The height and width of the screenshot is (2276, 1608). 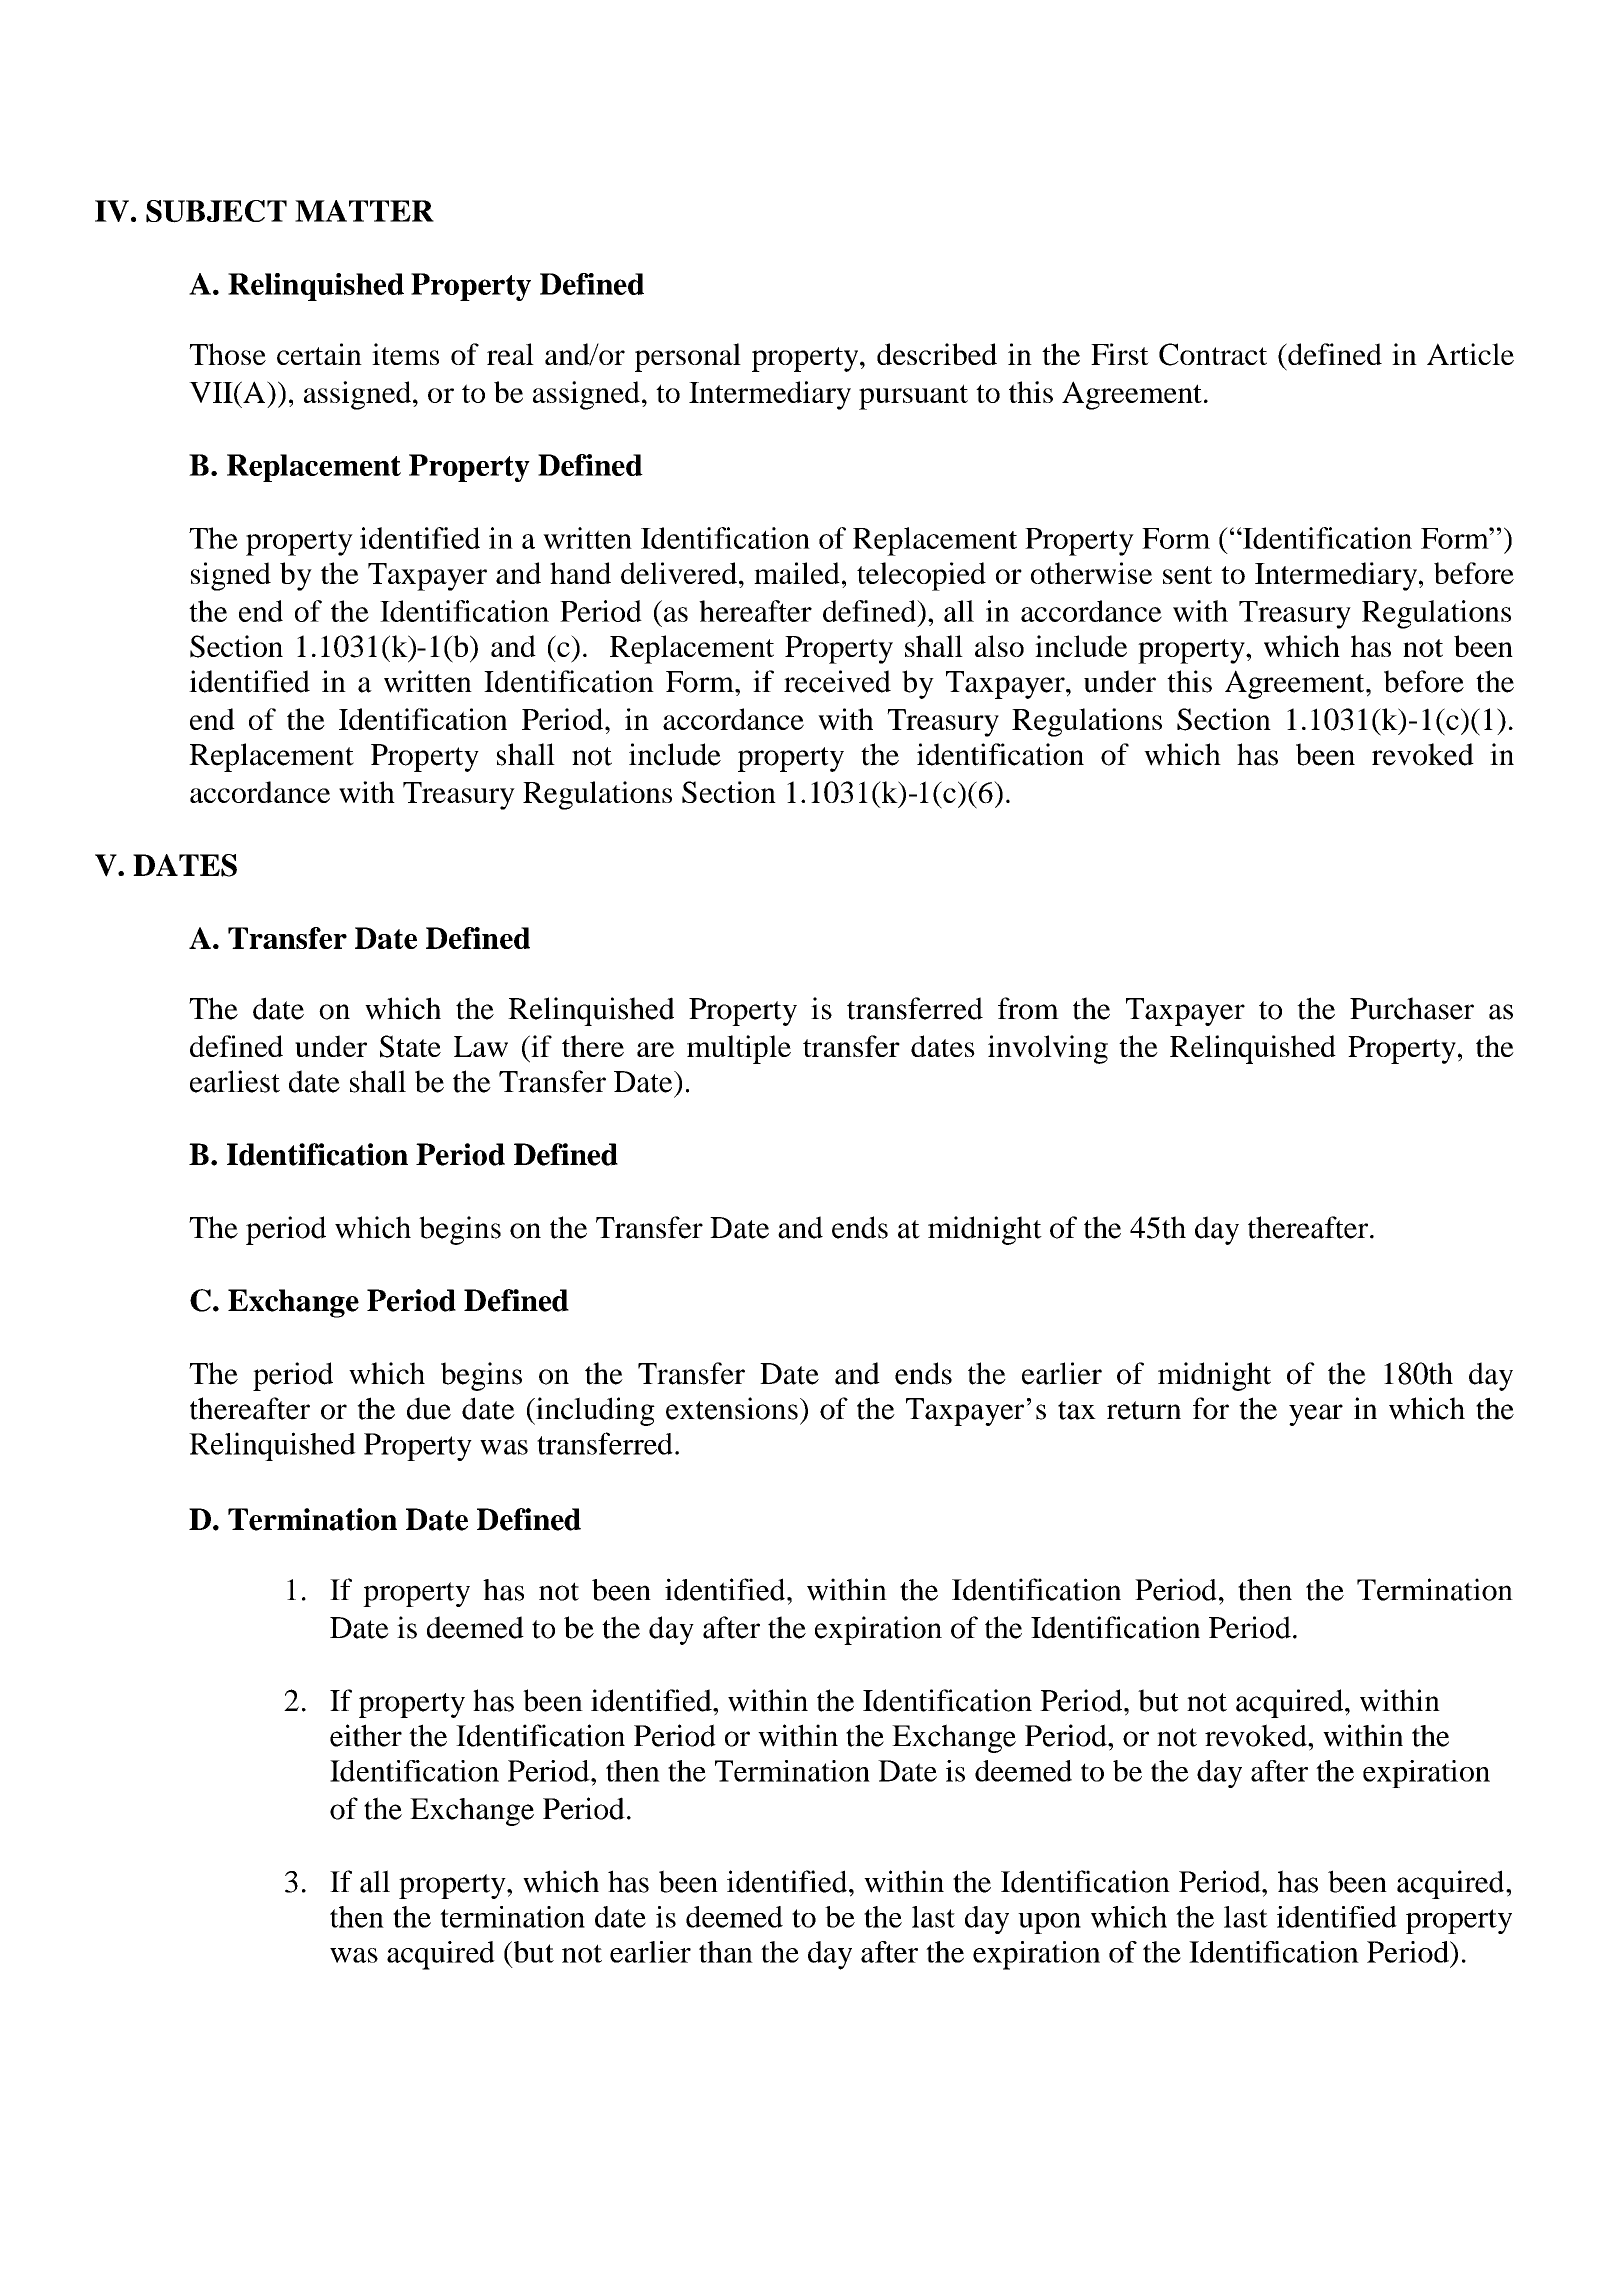 I want to click on hand, so click(x=580, y=573).
